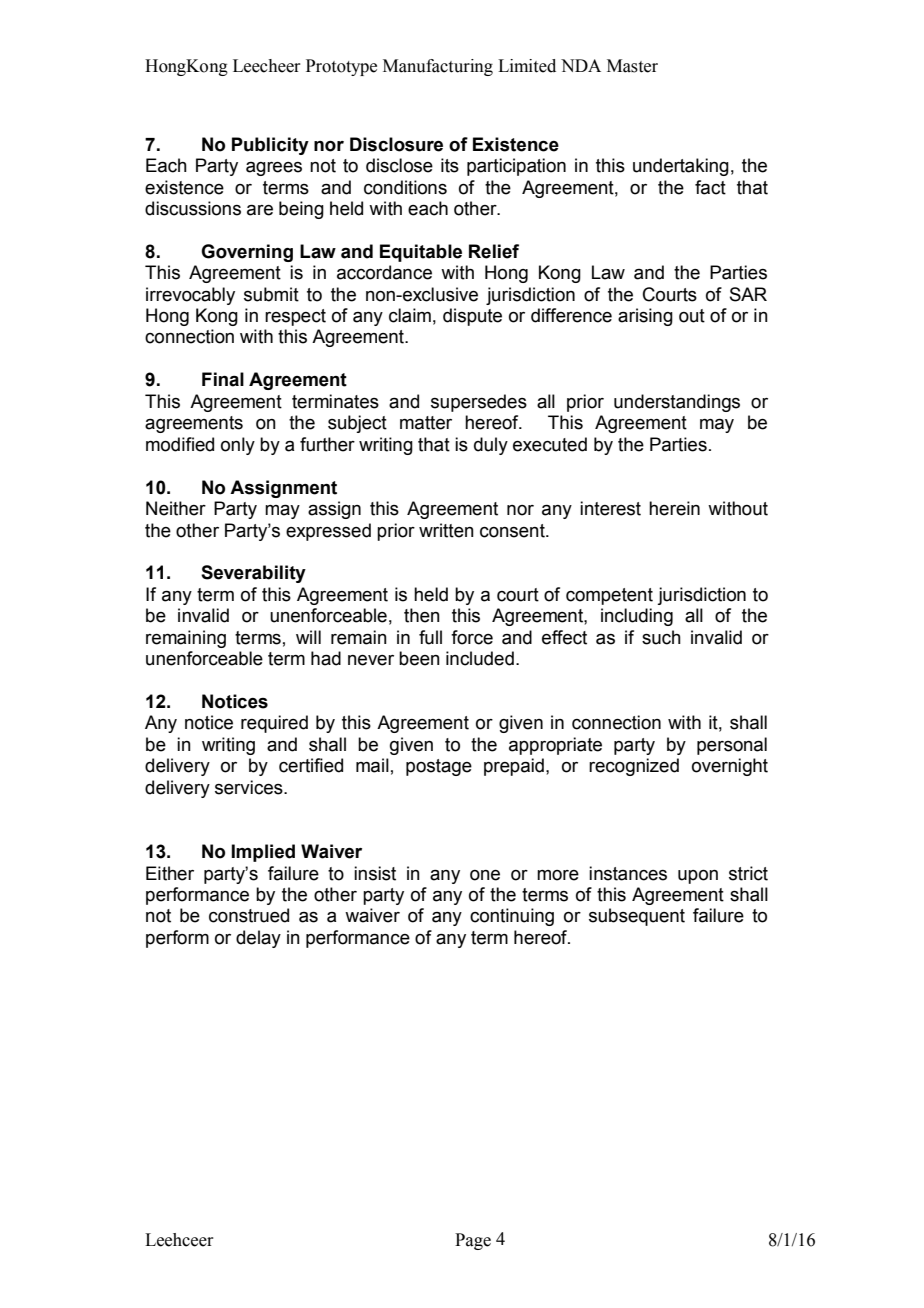 Image resolution: width=924 pixels, height=1308 pixels. I want to click on Publicity, so click(270, 146).
